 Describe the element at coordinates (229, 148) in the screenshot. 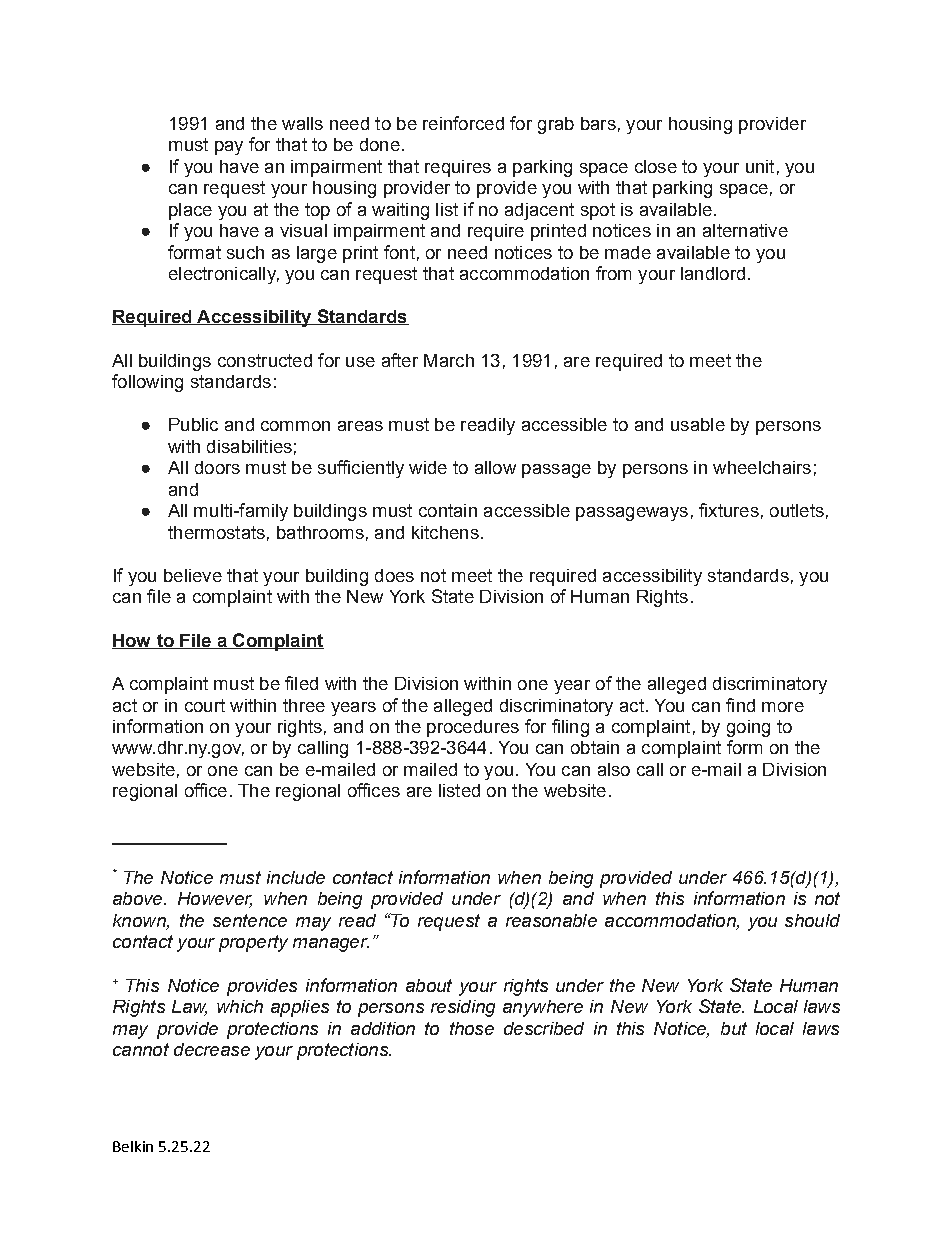

I see `pay` at that location.
